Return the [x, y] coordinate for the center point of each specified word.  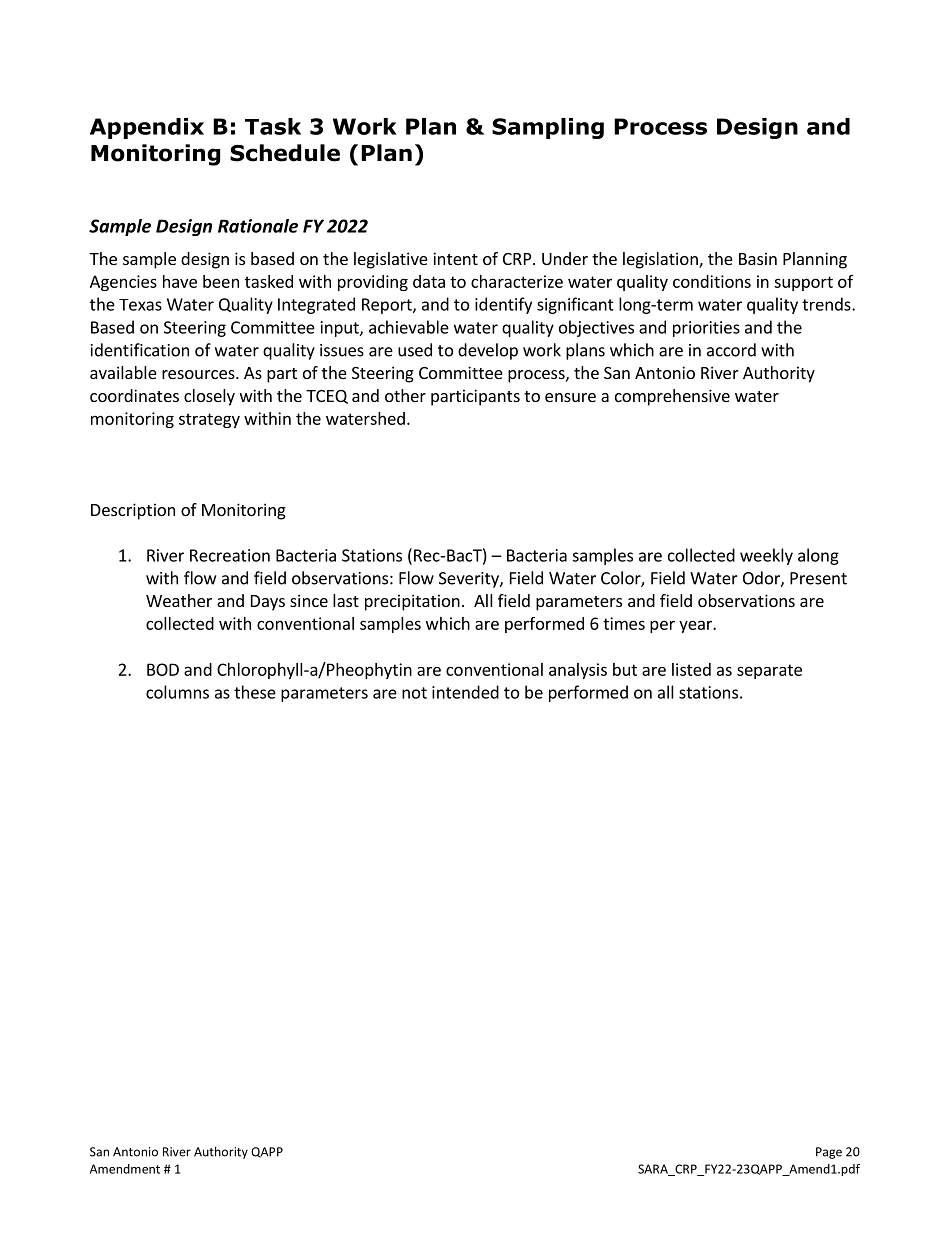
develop [488, 351]
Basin [758, 258]
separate [769, 671]
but [625, 669]
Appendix [147, 128]
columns [177, 692]
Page [829, 1153]
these [255, 692]
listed [691, 669]
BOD [163, 669]
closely [209, 397]
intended [465, 692]
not [414, 693]
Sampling [548, 128]
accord [731, 350]
